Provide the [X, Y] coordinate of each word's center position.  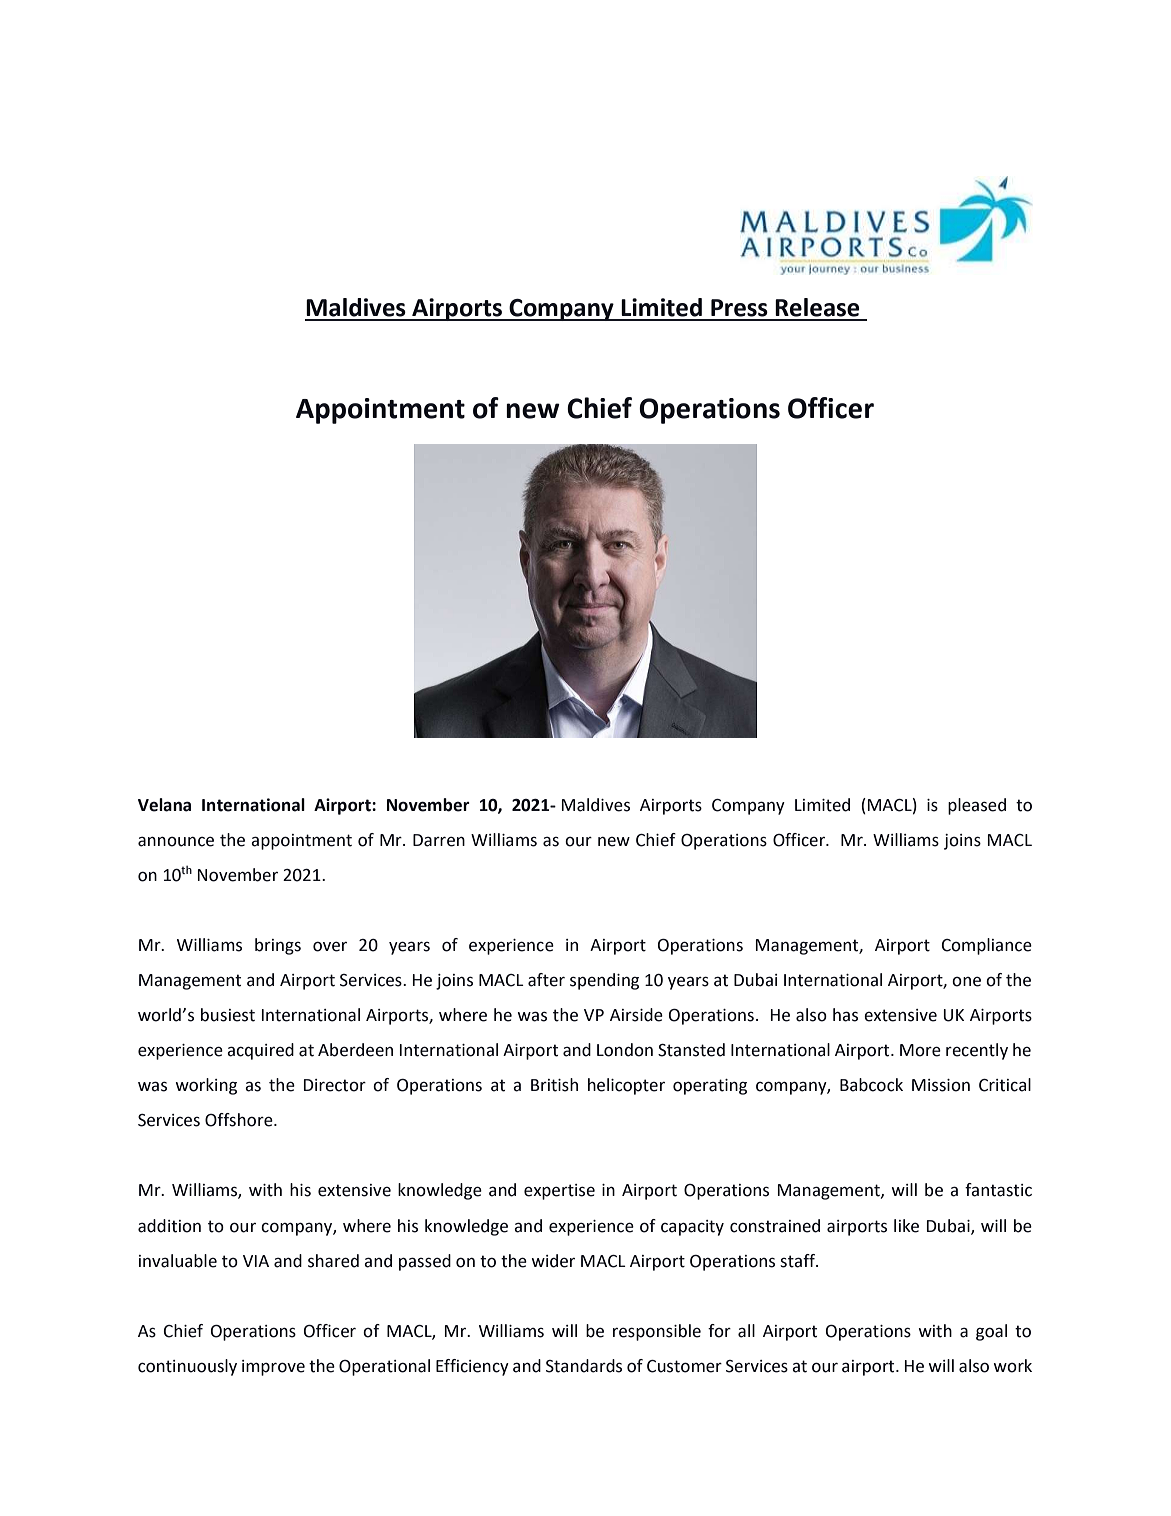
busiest [228, 1015]
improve [273, 1368]
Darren [439, 840]
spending [604, 981]
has [845, 1015]
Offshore [240, 1120]
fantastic [998, 1190]
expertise [559, 1192]
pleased [977, 806]
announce [176, 841]
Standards [584, 1366]
